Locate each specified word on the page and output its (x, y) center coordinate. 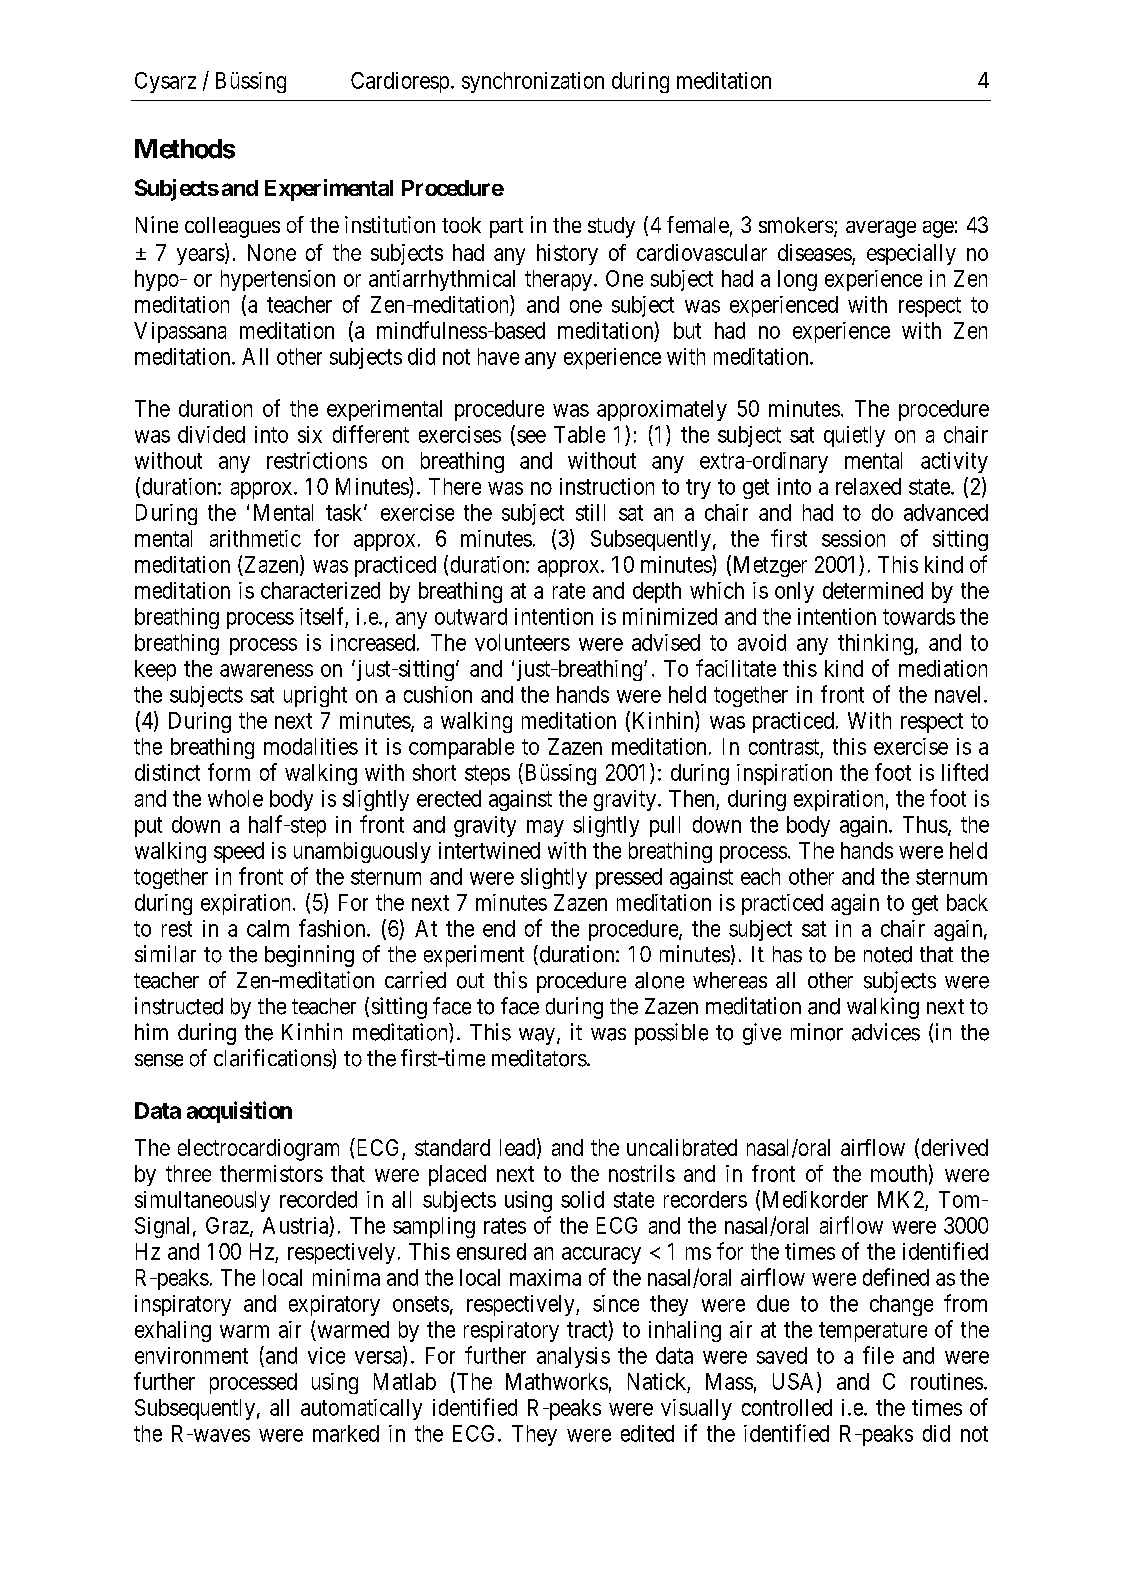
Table (579, 434)
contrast (784, 747)
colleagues (232, 227)
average (881, 229)
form (229, 772)
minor (817, 1032)
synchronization (533, 82)
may (545, 828)
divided (211, 434)
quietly (854, 436)
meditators (539, 1058)
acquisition (239, 1112)
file (878, 1355)
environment (191, 1355)
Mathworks (557, 1381)
